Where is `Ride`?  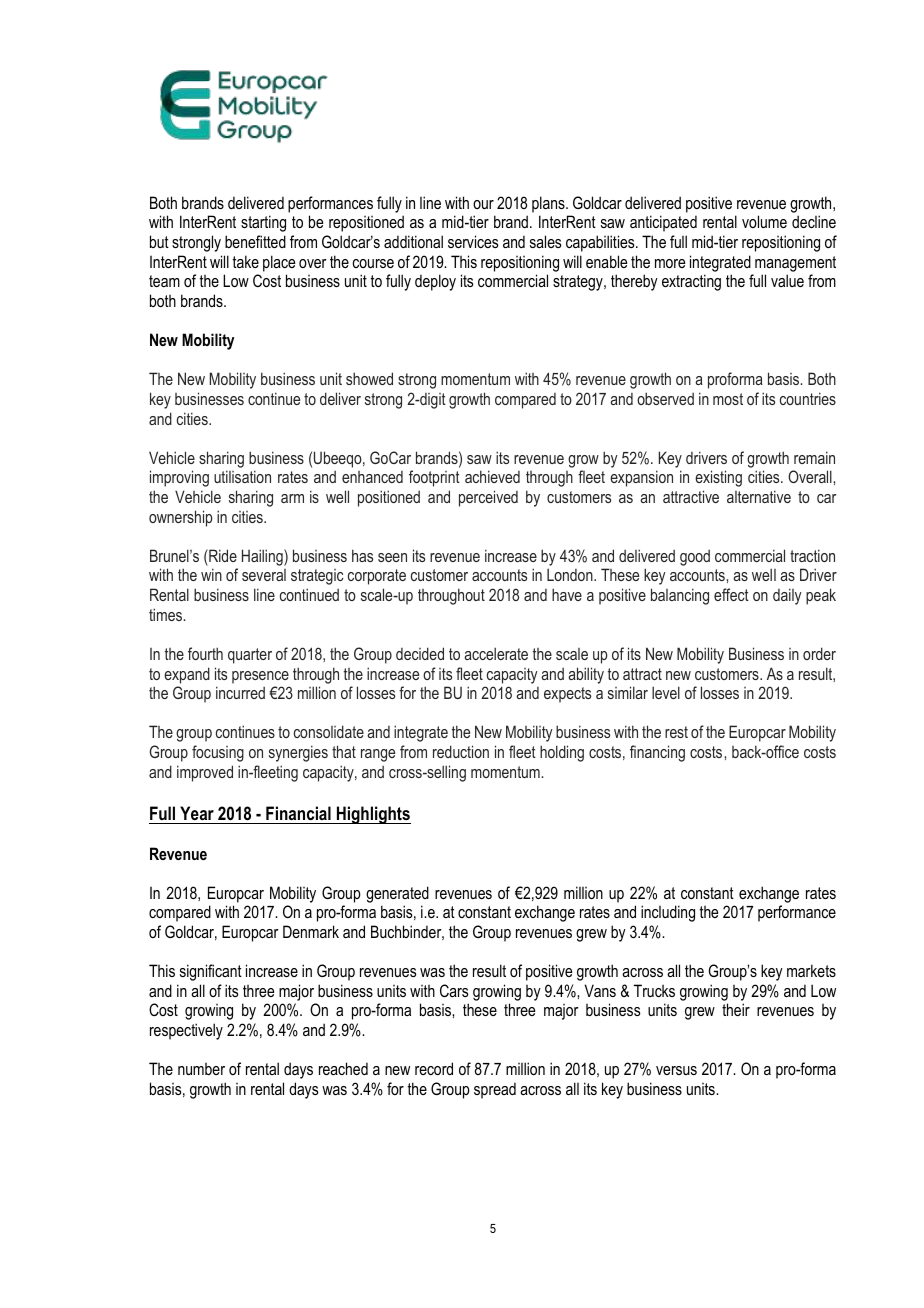 Ride is located at coordinates (222, 555).
